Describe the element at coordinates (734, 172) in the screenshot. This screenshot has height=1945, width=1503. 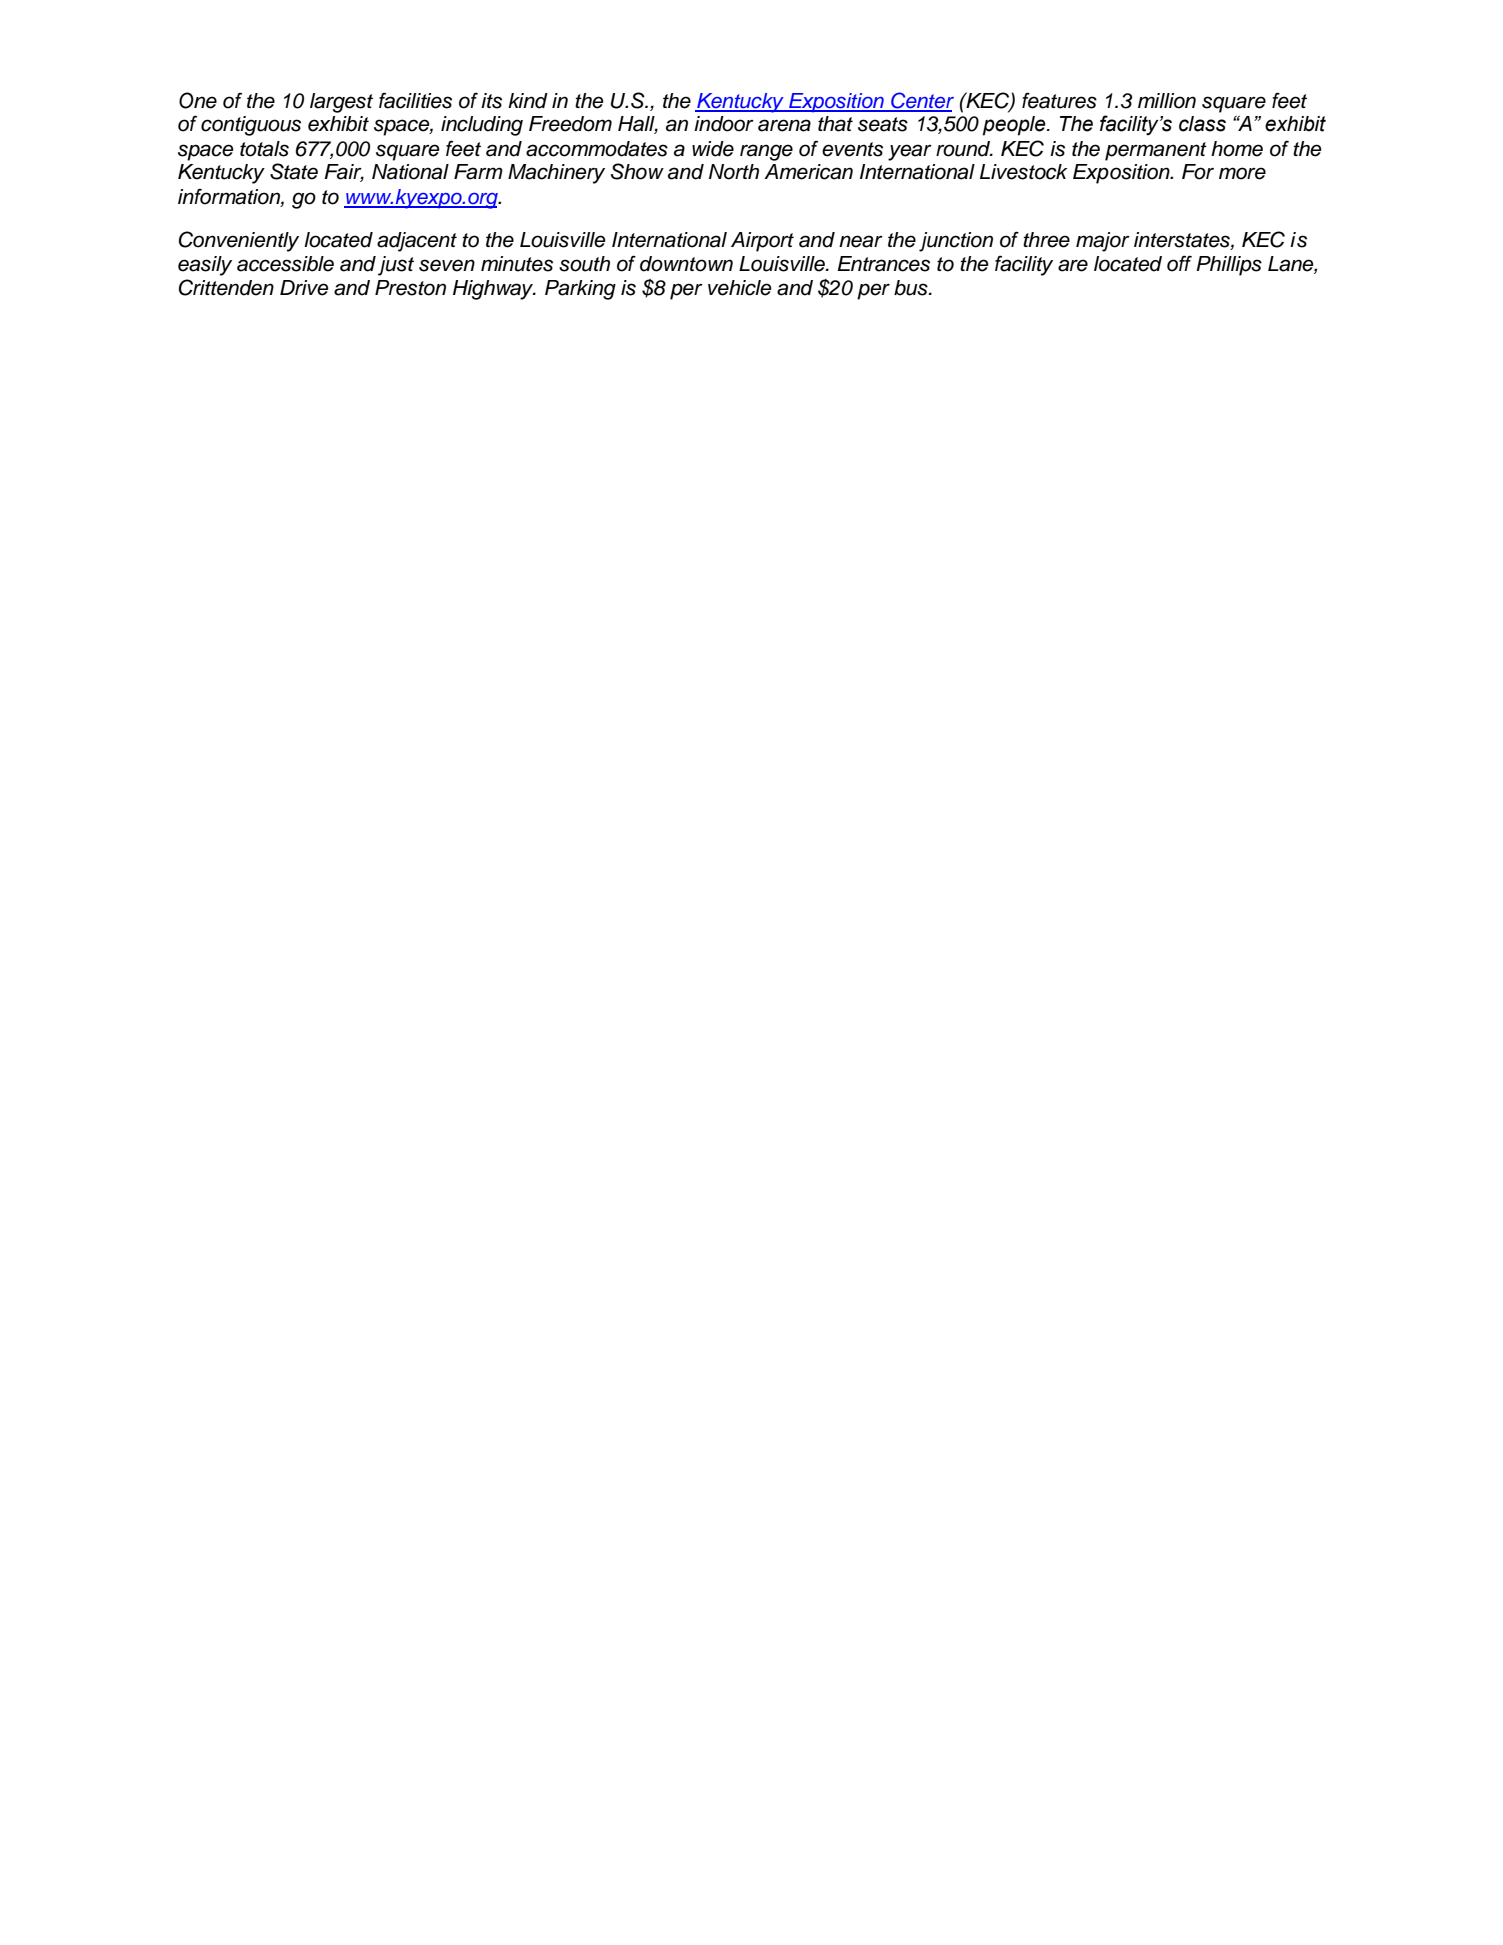
I see `North` at that location.
